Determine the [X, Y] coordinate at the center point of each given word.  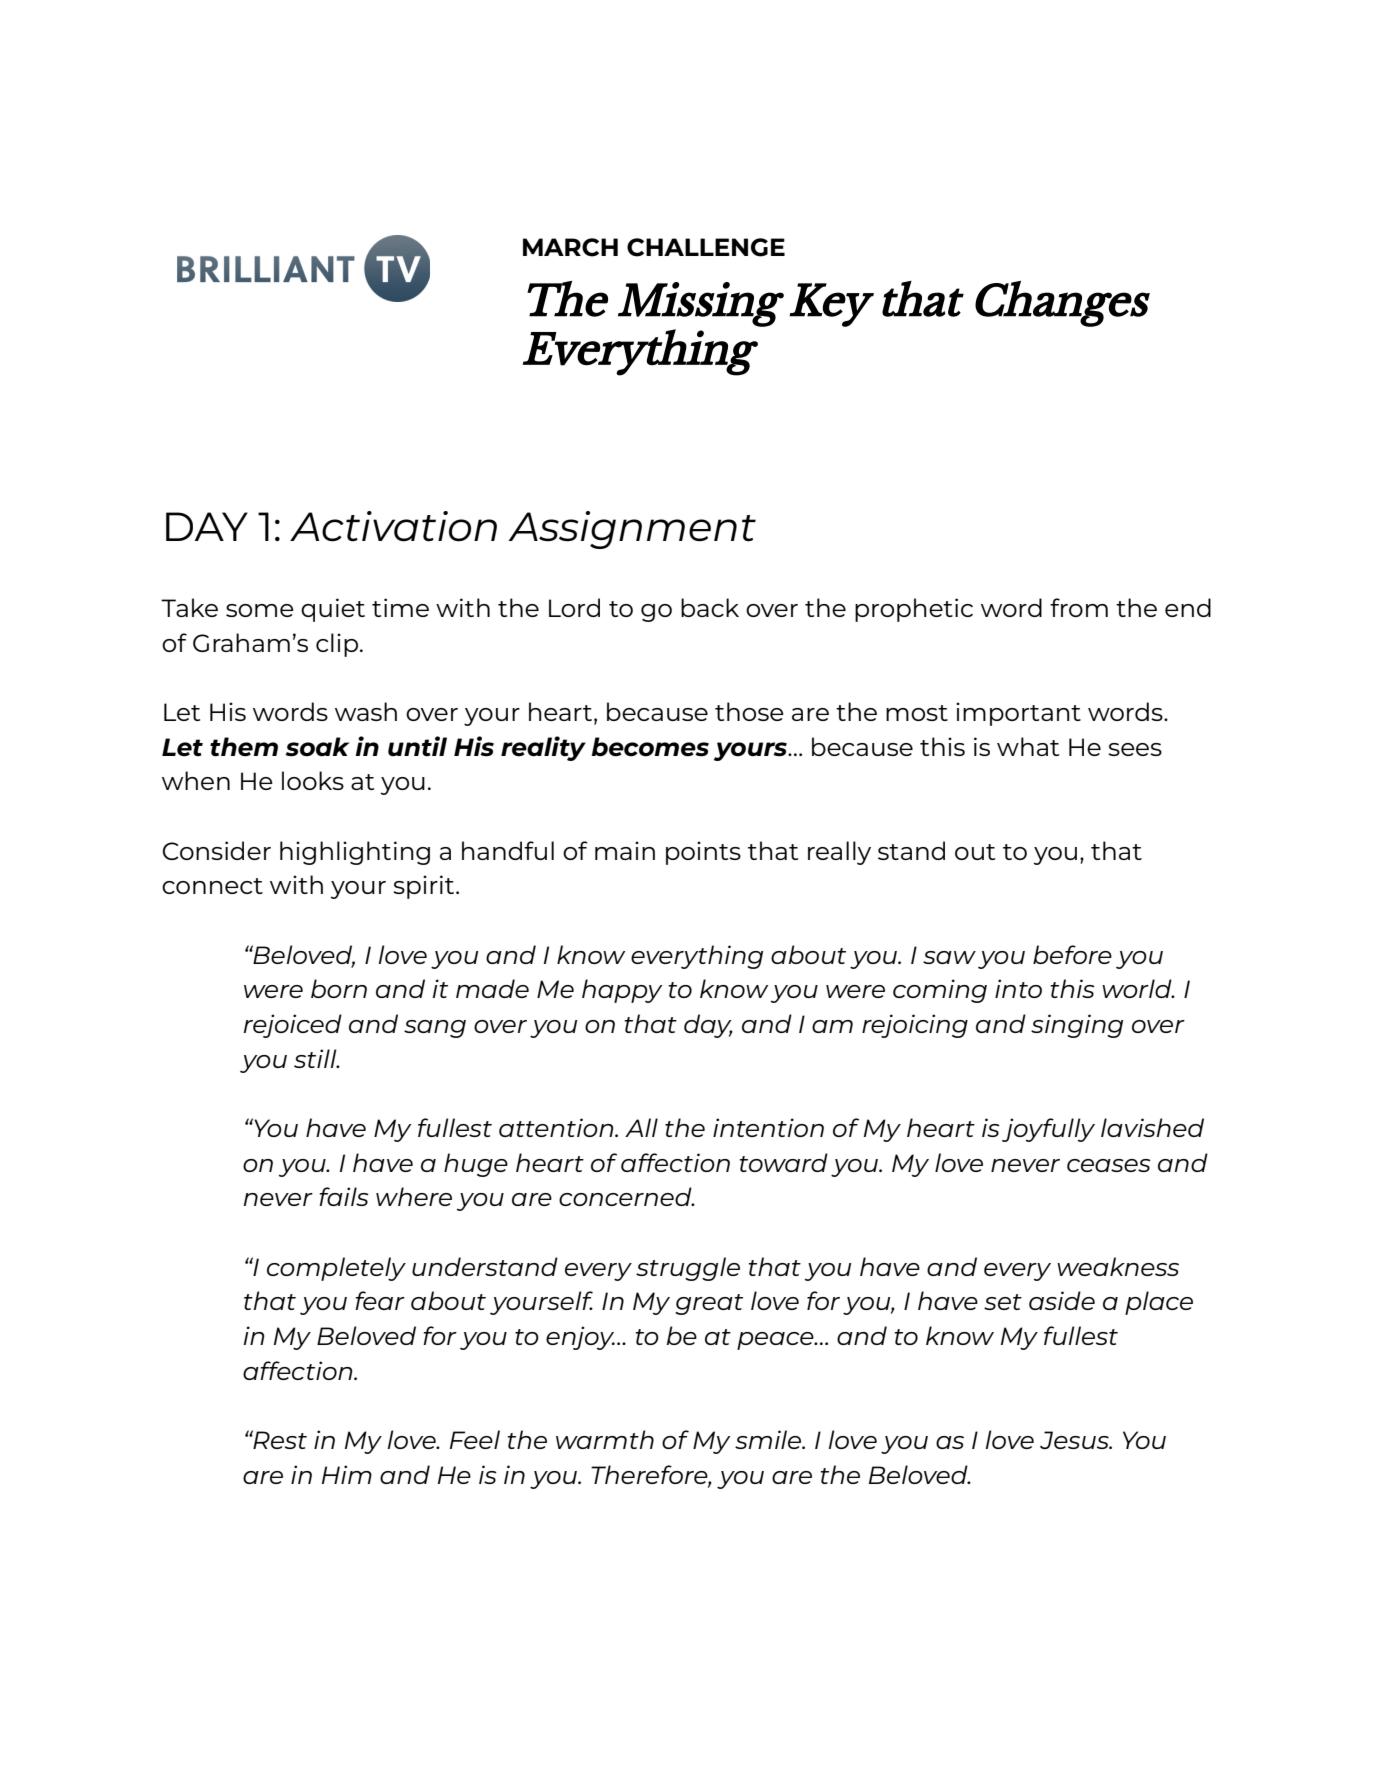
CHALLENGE [706, 247]
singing [1077, 1026]
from [1079, 607]
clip [337, 645]
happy [622, 991]
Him [347, 1474]
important [1018, 714]
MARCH [570, 247]
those [749, 711]
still [316, 1058]
